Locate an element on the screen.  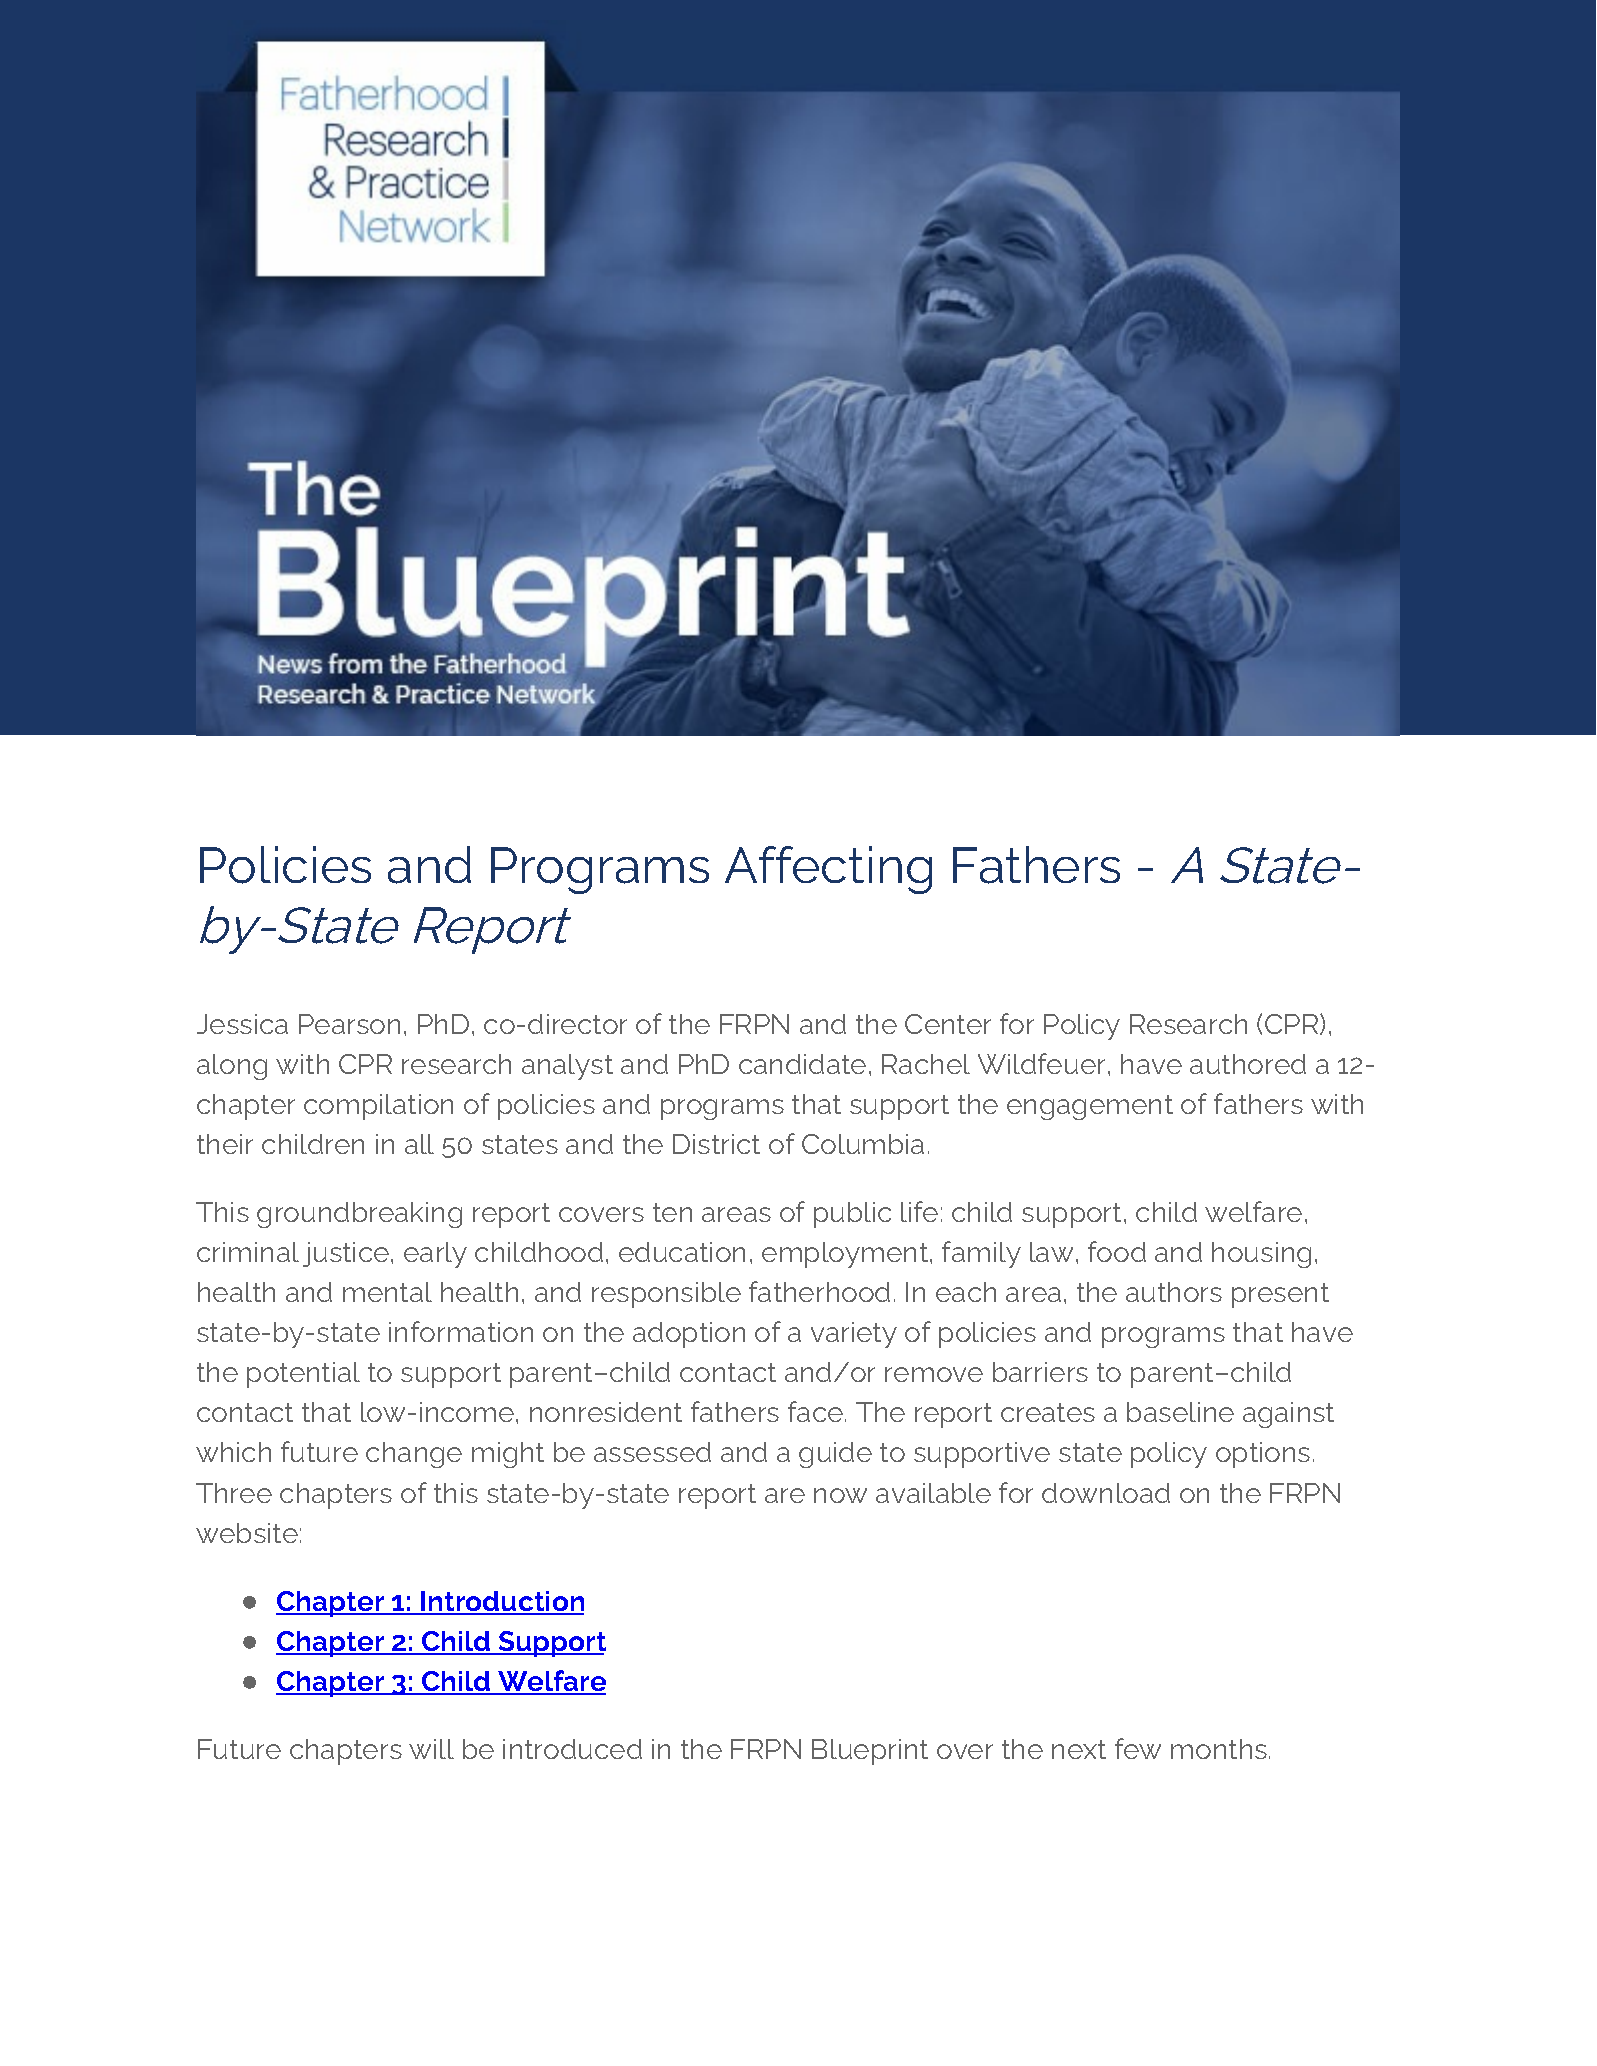
fatherhood is located at coordinates (819, 1291).
